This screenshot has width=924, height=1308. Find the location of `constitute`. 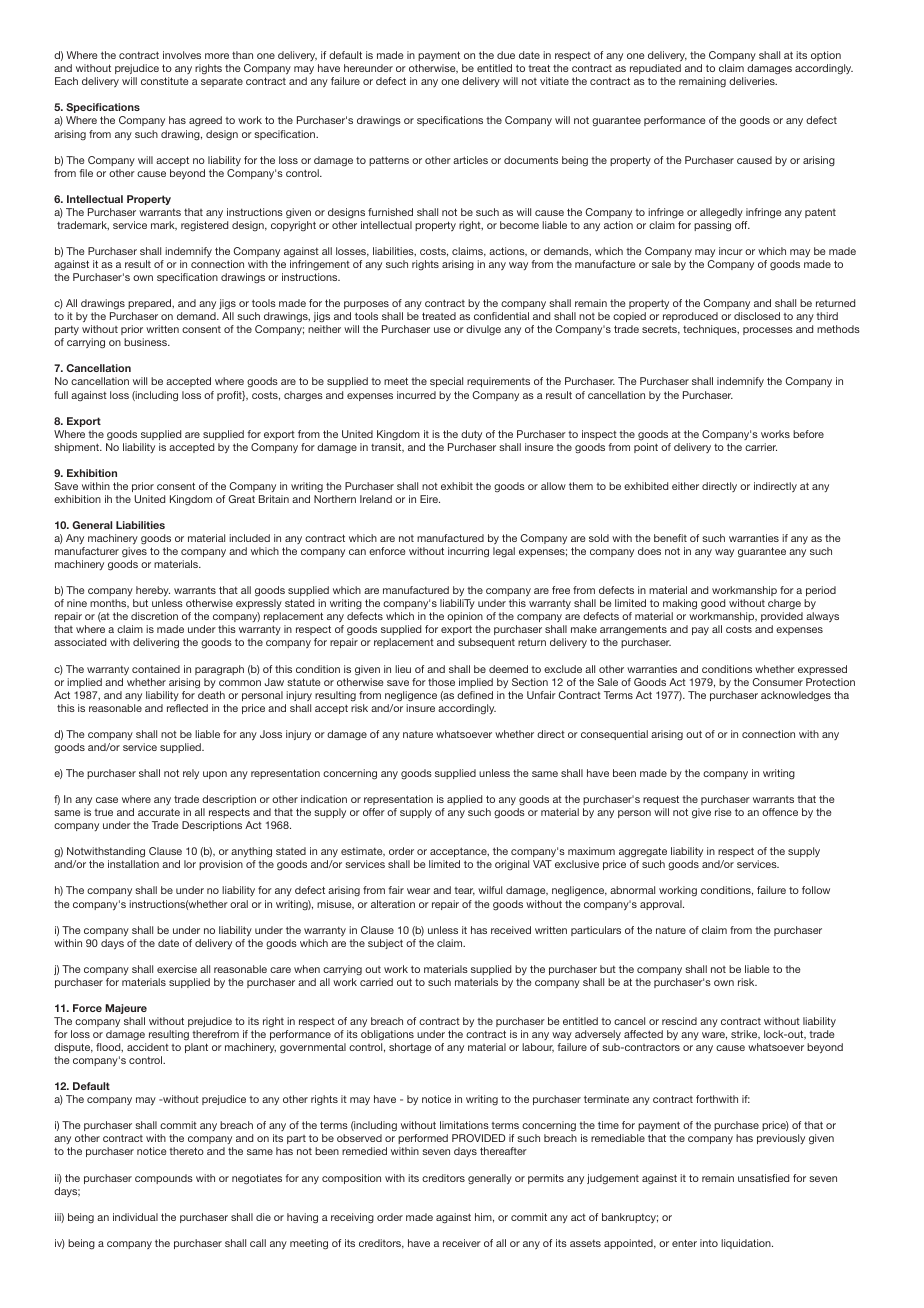

constitute is located at coordinates (164, 81).
